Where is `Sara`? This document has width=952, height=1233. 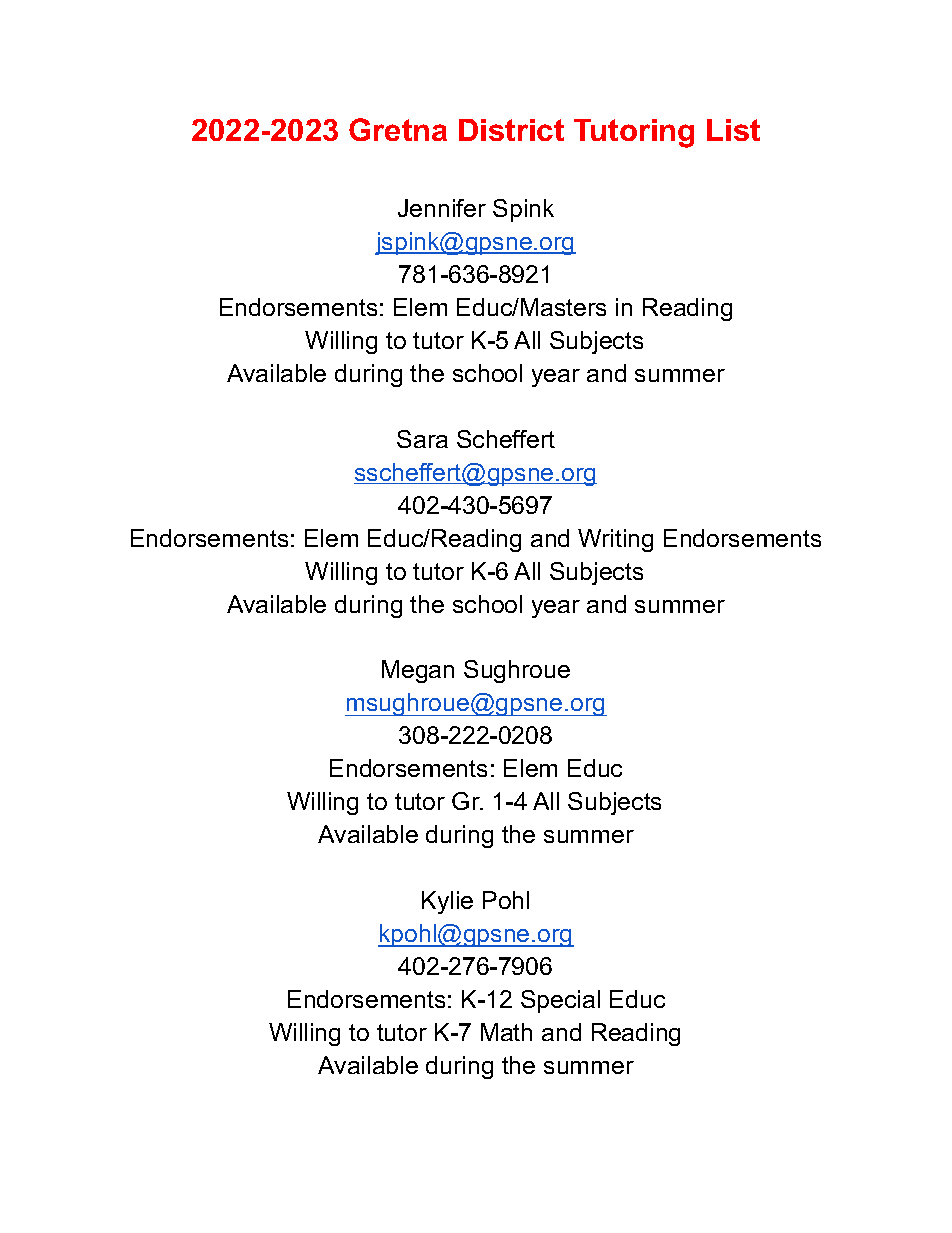 Sara is located at coordinates (422, 439).
